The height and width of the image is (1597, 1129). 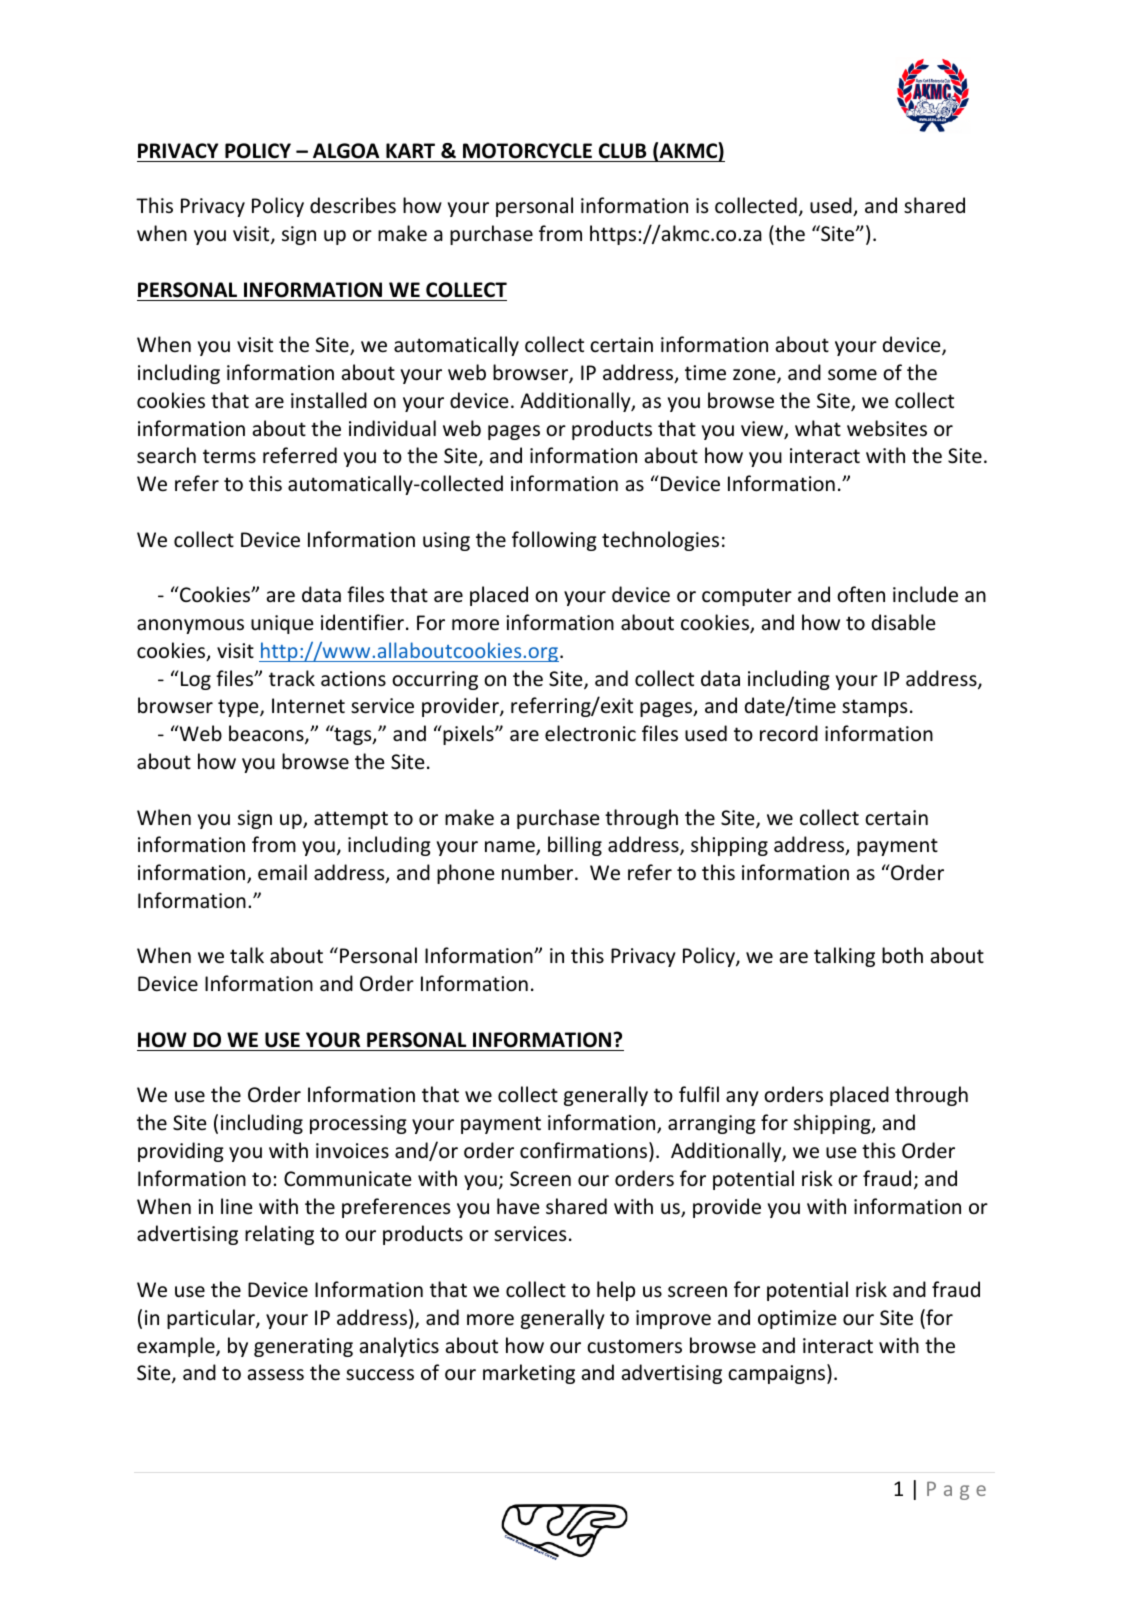 I want to click on CLUB, so click(x=622, y=151).
